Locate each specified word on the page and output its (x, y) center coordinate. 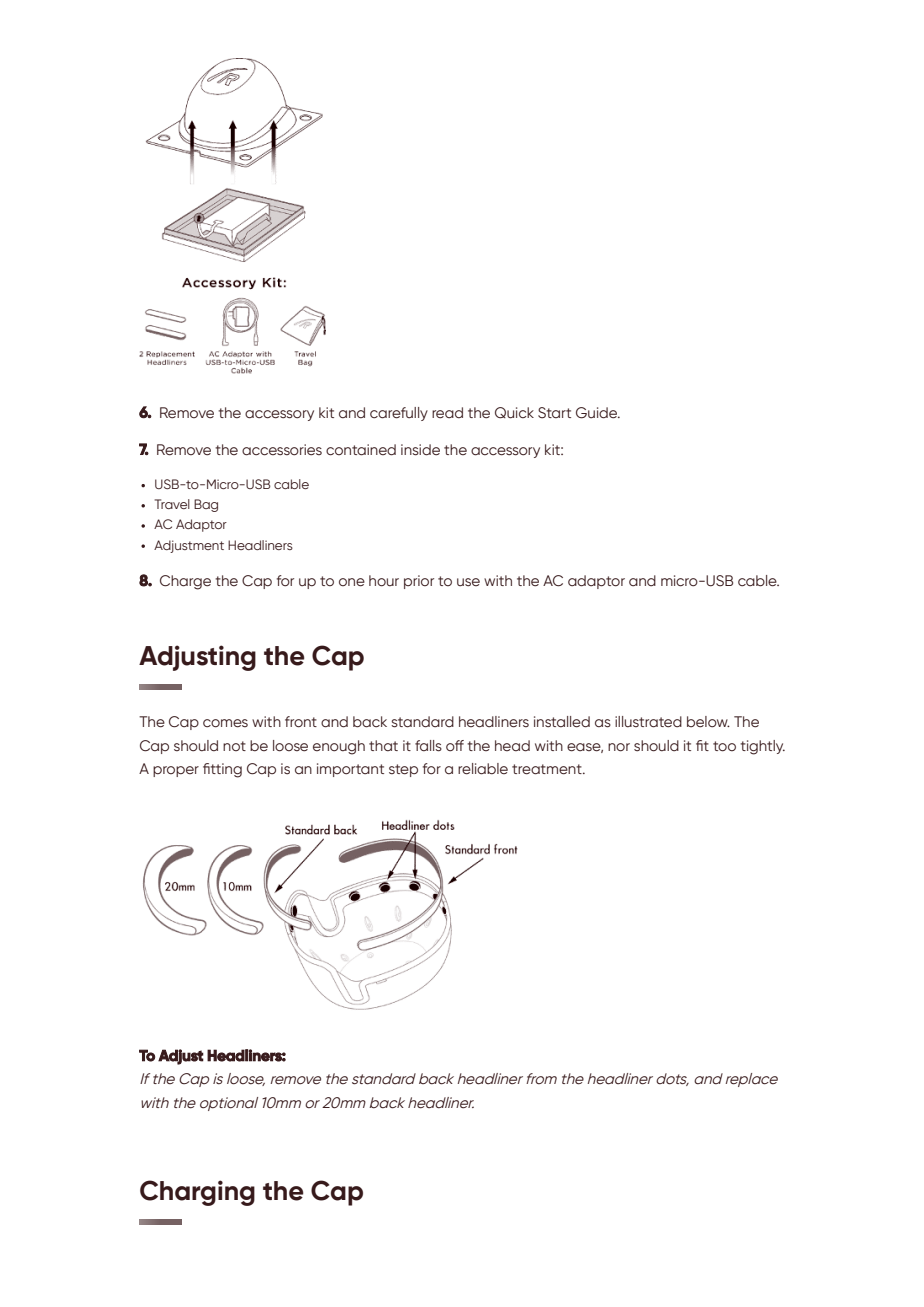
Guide (598, 413)
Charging (197, 1193)
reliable (483, 769)
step (403, 770)
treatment (548, 769)
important (350, 770)
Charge (185, 582)
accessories (282, 450)
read (447, 413)
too (724, 746)
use (468, 582)
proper (176, 771)
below (708, 722)
